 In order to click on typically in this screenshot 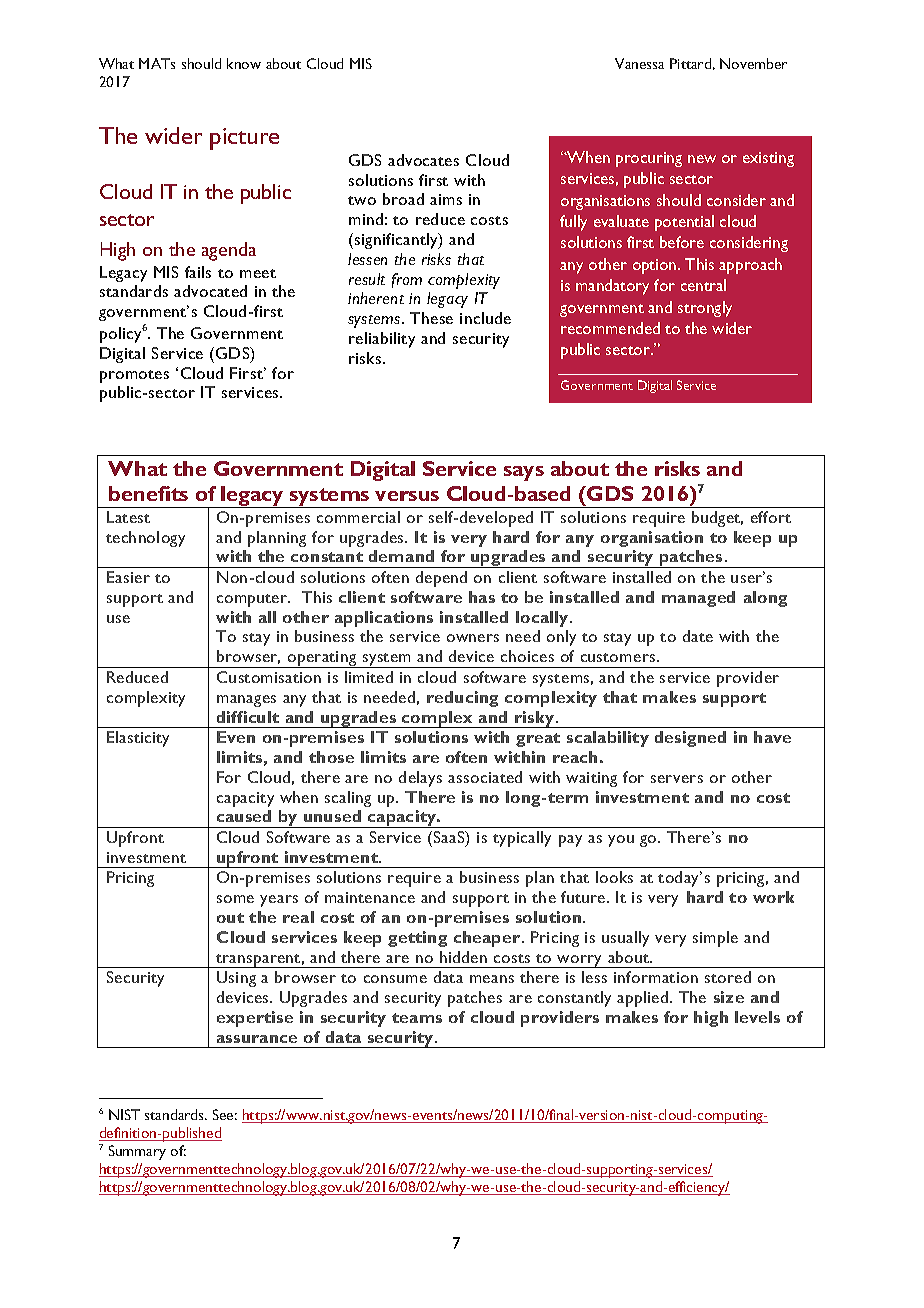, I will do `click(522, 839)`.
